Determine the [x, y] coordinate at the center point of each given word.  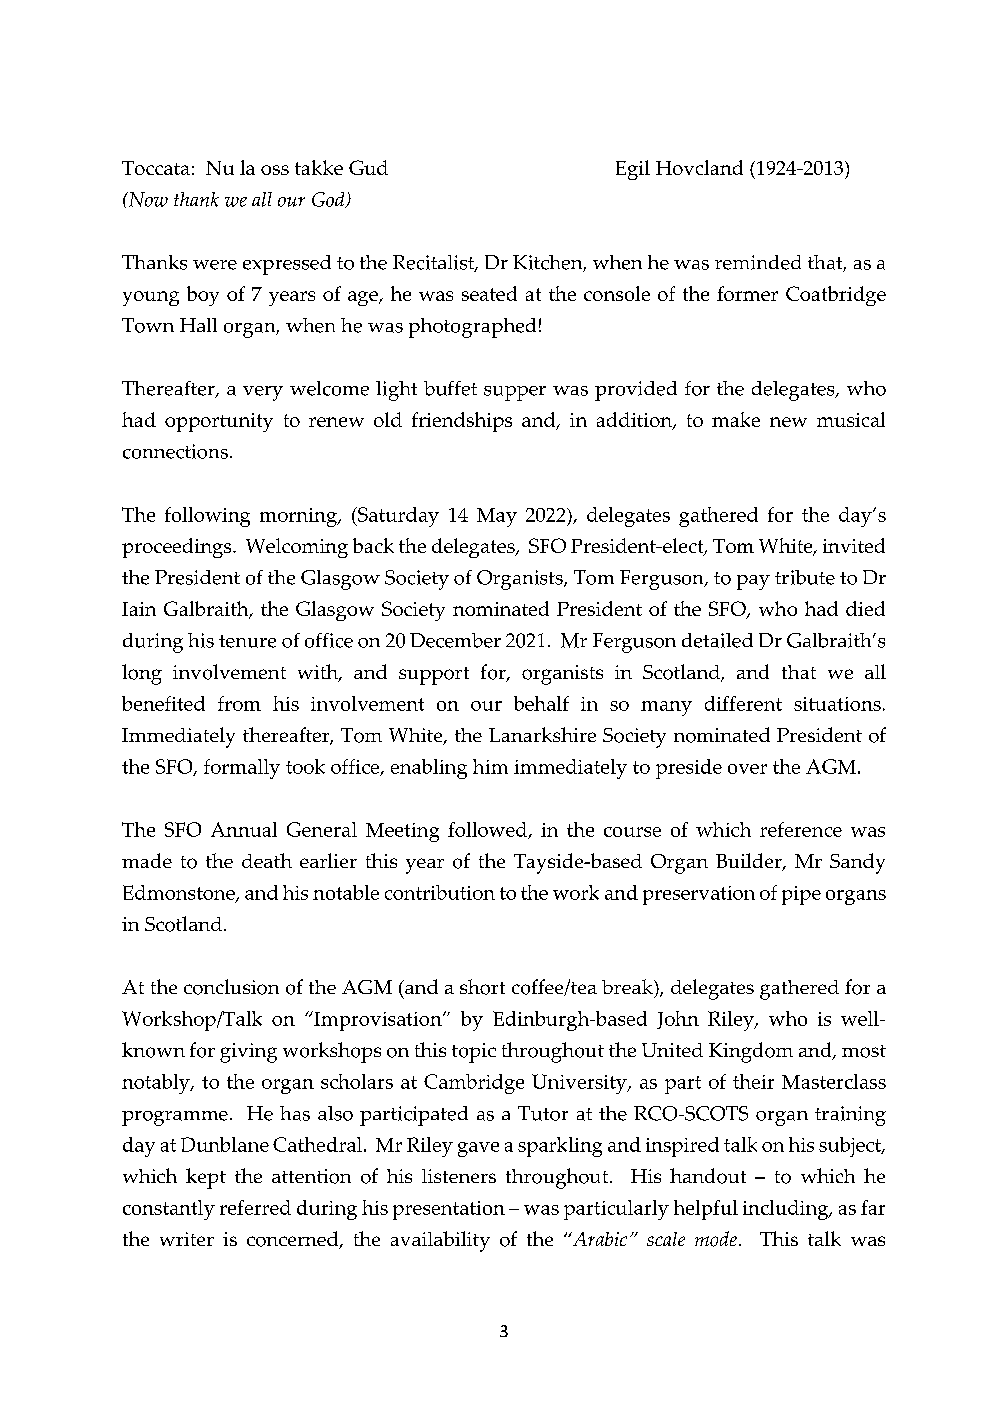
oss [275, 170]
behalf [541, 703]
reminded [758, 262]
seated [489, 293]
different [743, 703]
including [787, 1210]
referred [255, 1207]
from [239, 703]
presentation [449, 1210]
